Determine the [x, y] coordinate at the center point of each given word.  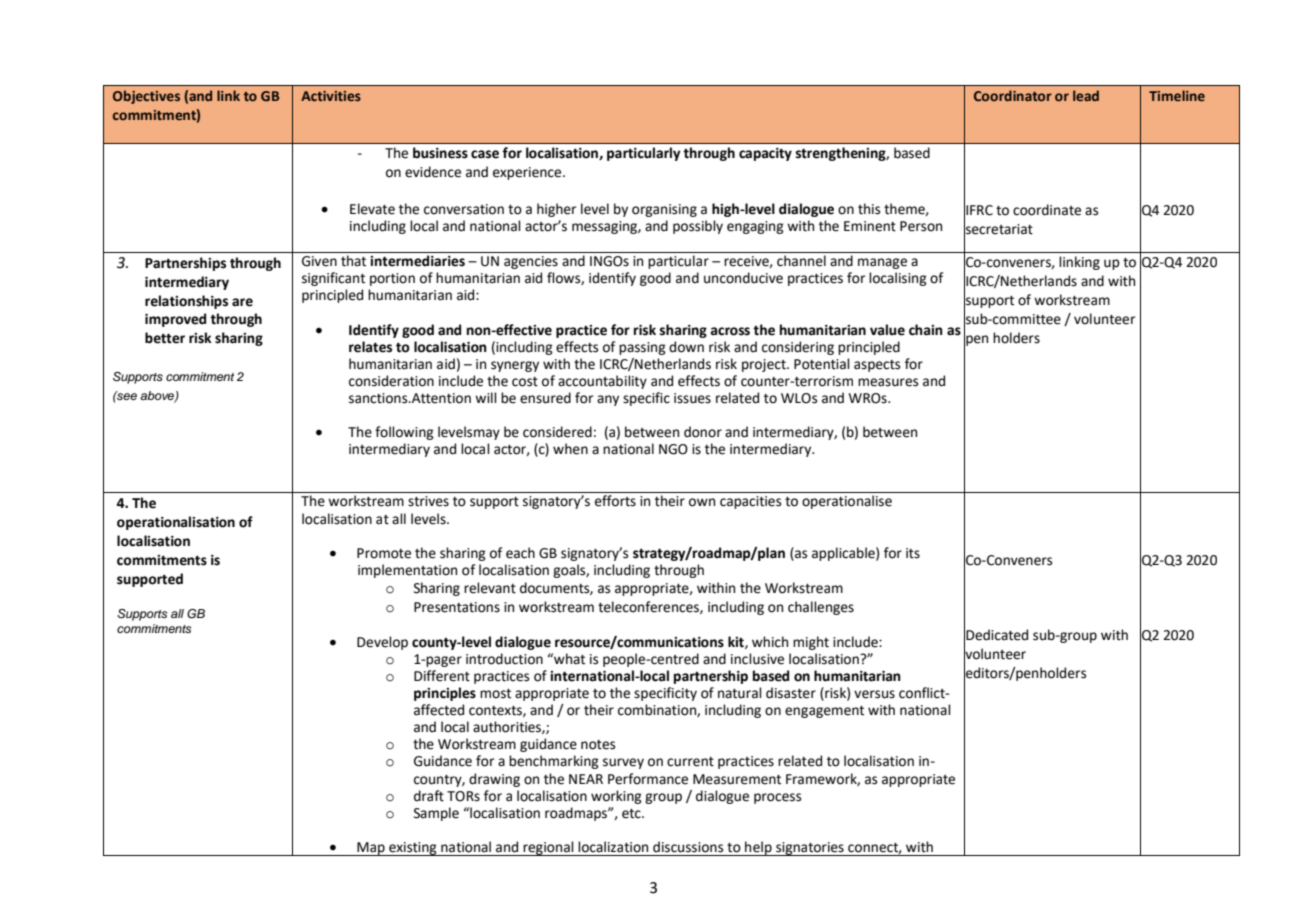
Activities [331, 96]
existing [413, 849]
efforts [615, 501]
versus [874, 694]
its [913, 553]
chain [926, 330]
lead [1086, 95]
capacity [765, 154]
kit [737, 642]
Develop [382, 643]
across [730, 331]
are [242, 302]
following [404, 433]
